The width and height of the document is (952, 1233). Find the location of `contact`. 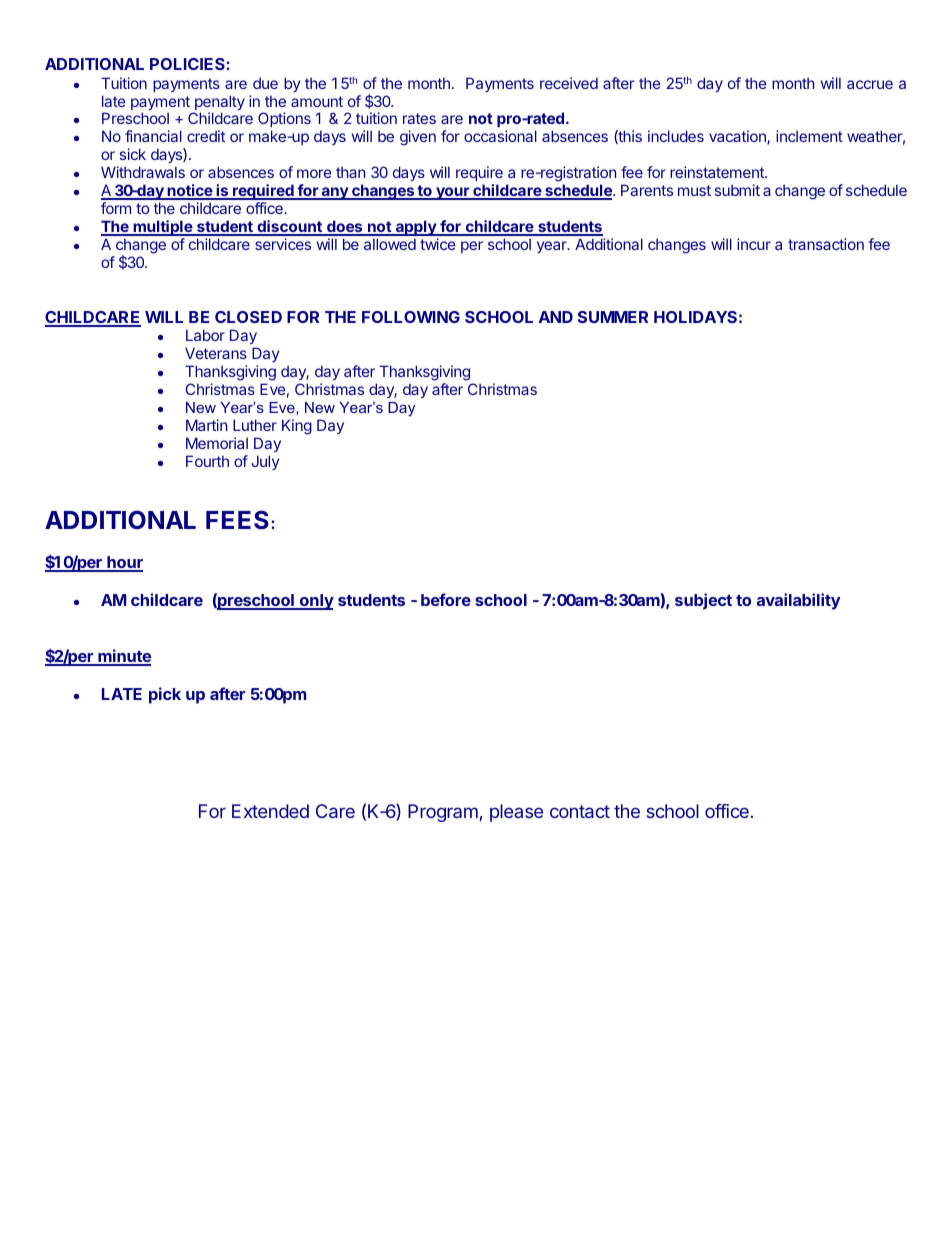

contact is located at coordinates (580, 811).
